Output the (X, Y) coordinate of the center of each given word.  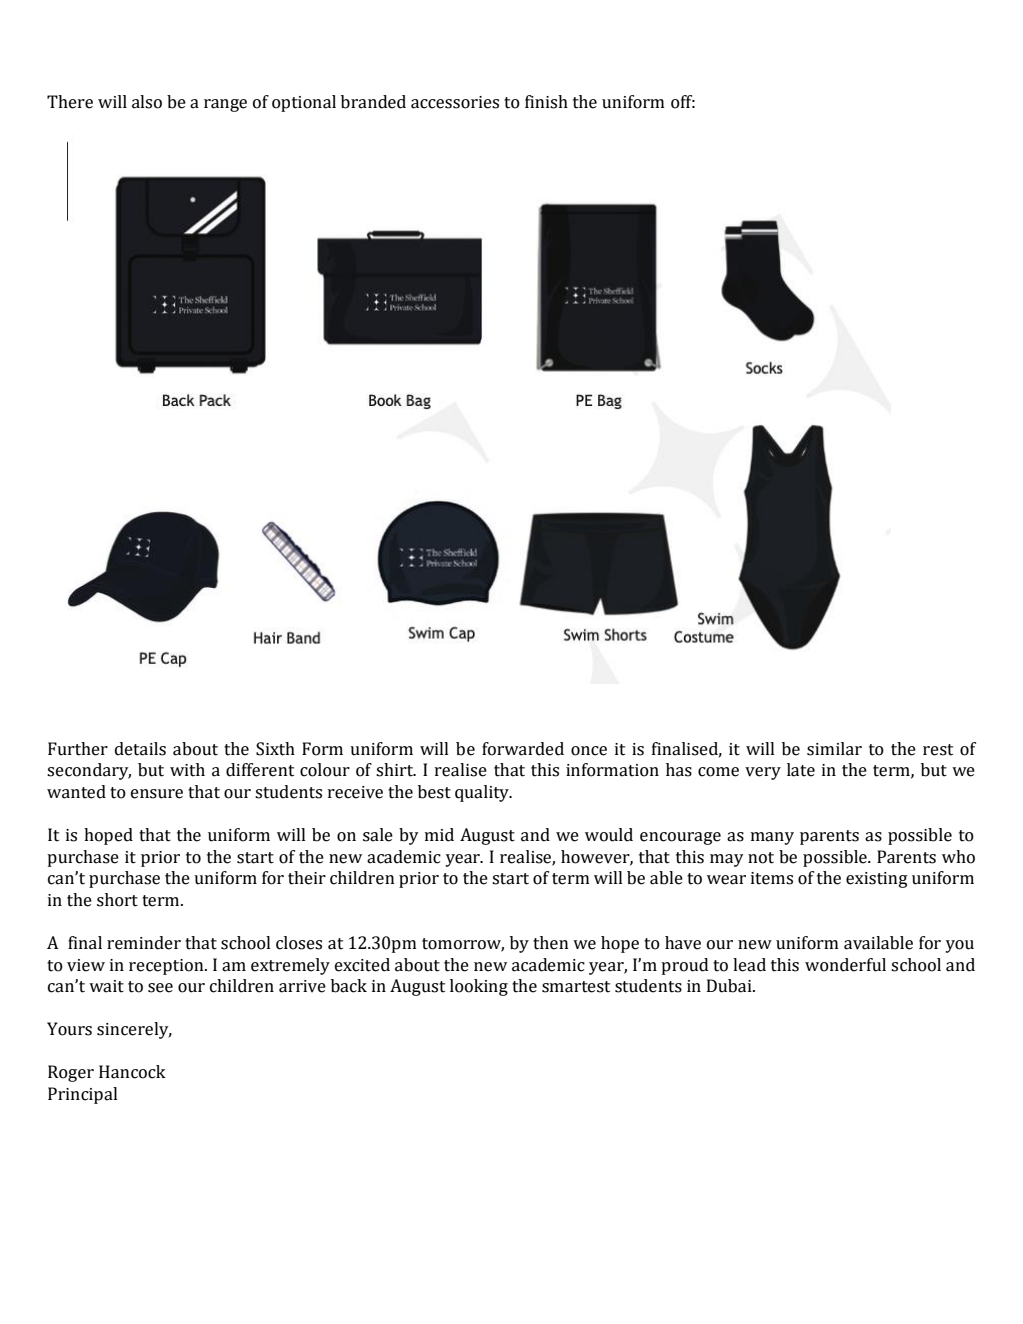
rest (938, 750)
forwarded (523, 749)
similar (834, 749)
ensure (157, 794)
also (147, 102)
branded (373, 102)
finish (546, 102)
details (140, 749)
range (225, 105)
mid (439, 835)
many (772, 838)
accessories (455, 102)
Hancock (132, 1072)
